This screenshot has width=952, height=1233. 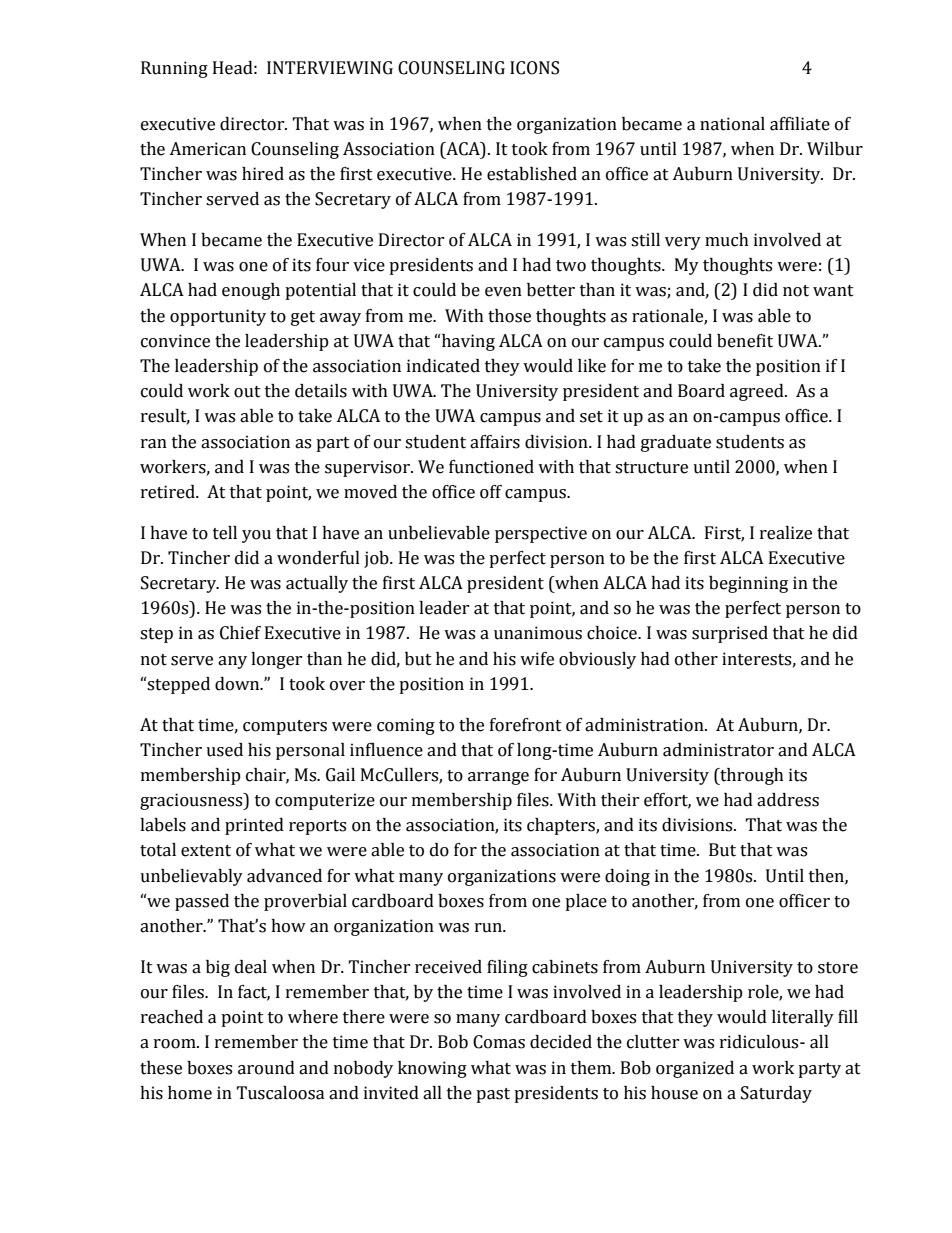 I want to click on national, so click(x=732, y=124).
